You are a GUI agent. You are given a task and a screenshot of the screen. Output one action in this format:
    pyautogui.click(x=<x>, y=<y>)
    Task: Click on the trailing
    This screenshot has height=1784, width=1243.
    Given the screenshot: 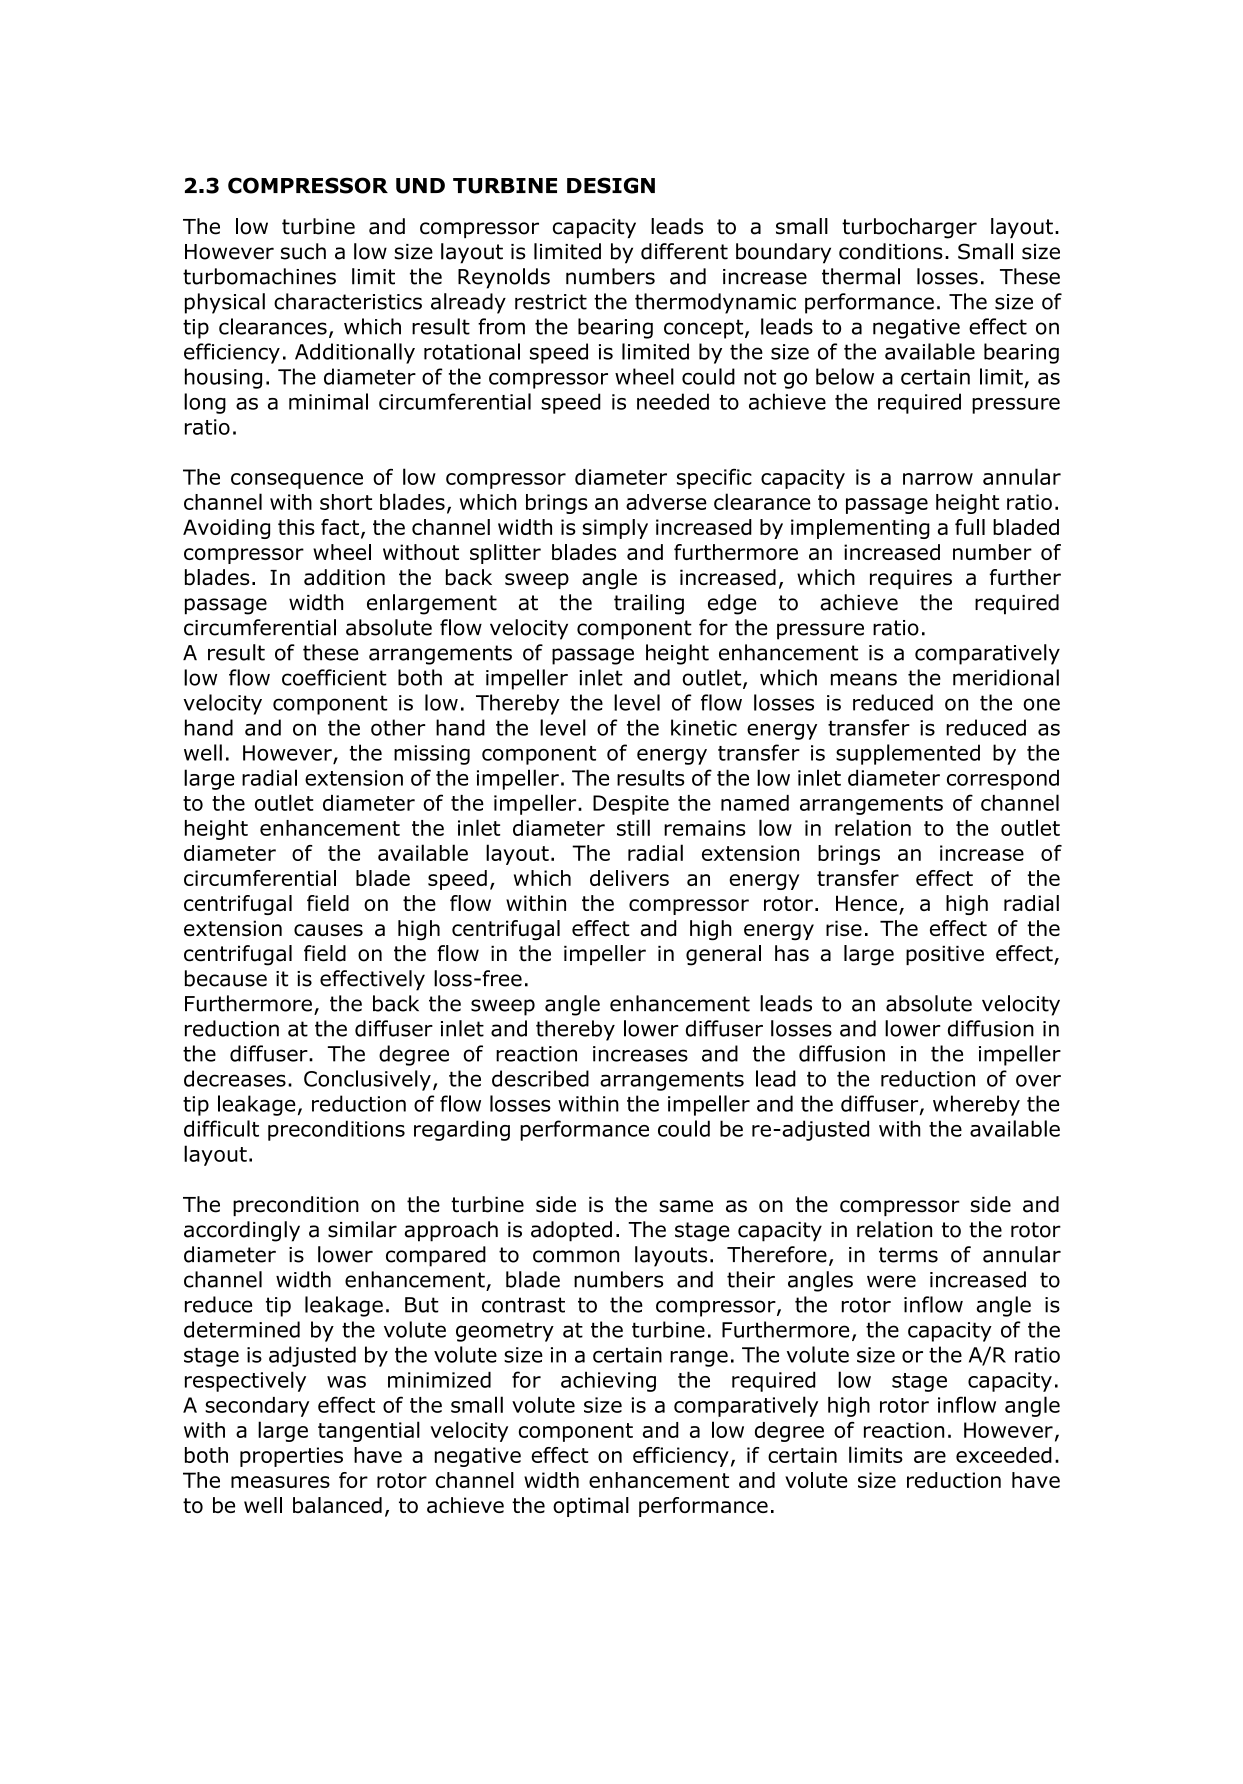 What is the action you would take?
    pyautogui.click(x=649, y=604)
